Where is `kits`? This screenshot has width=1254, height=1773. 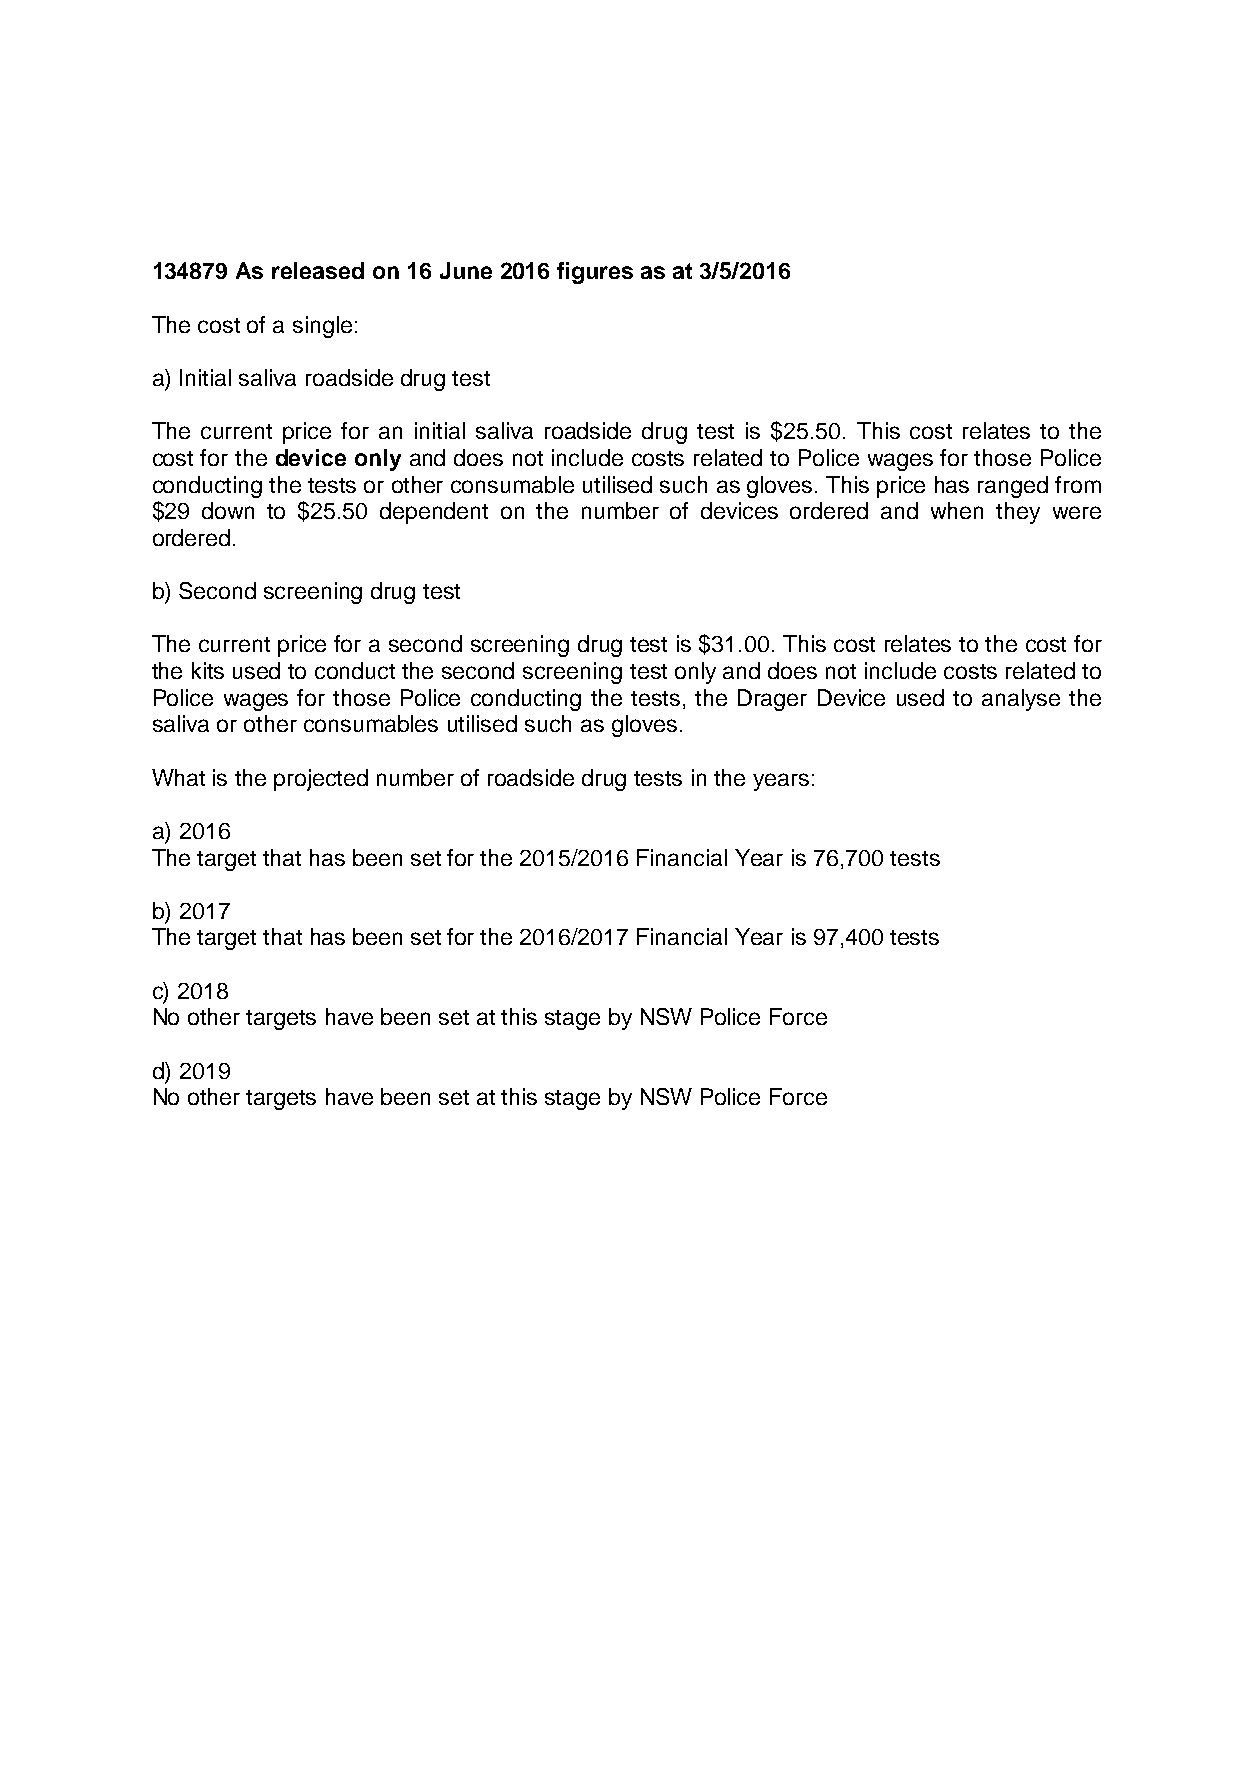 kits is located at coordinates (208, 670).
